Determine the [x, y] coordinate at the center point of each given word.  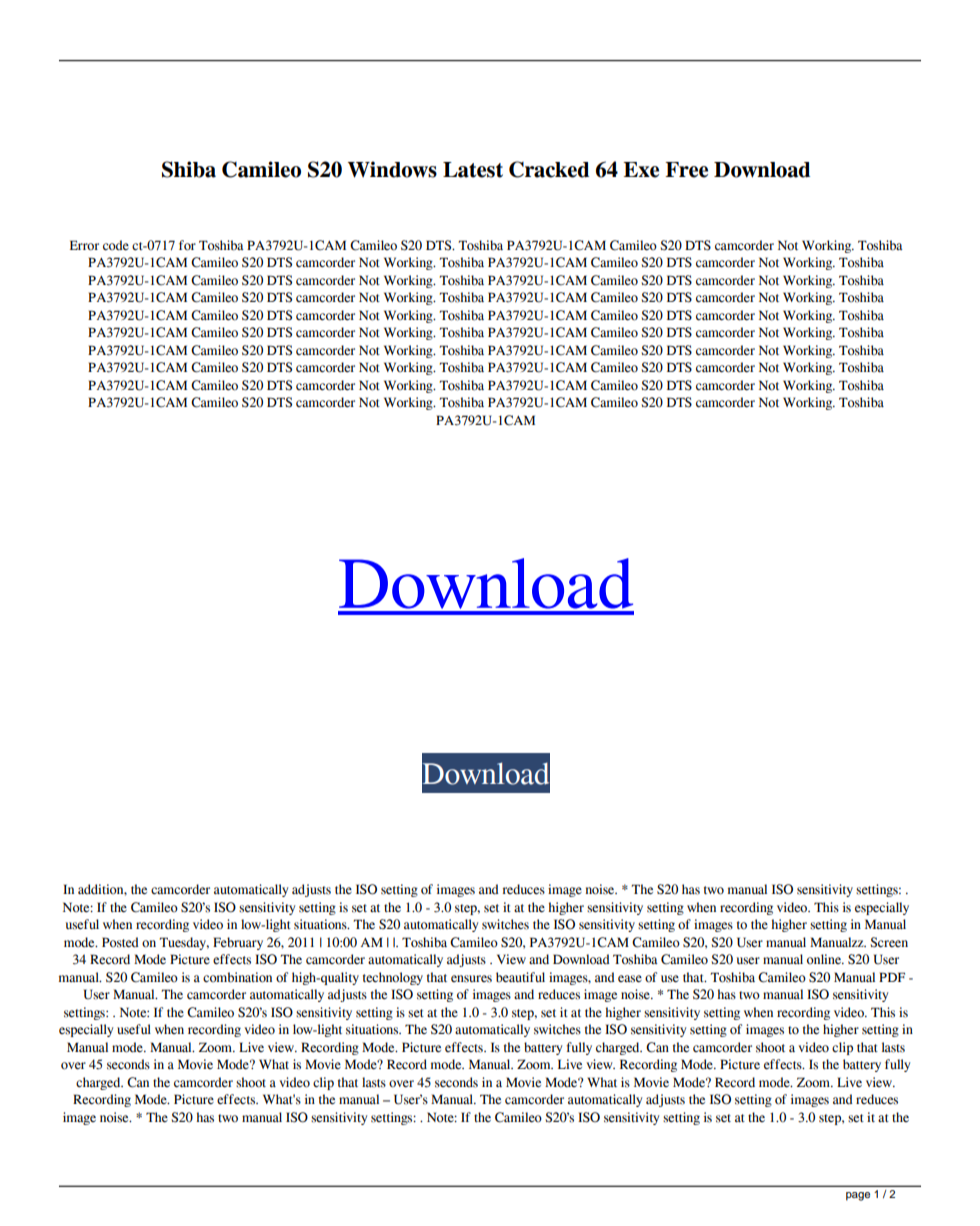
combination [237, 977]
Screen [889, 942]
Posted [120, 942]
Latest [473, 170]
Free [686, 170]
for [187, 245]
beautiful [520, 977]
